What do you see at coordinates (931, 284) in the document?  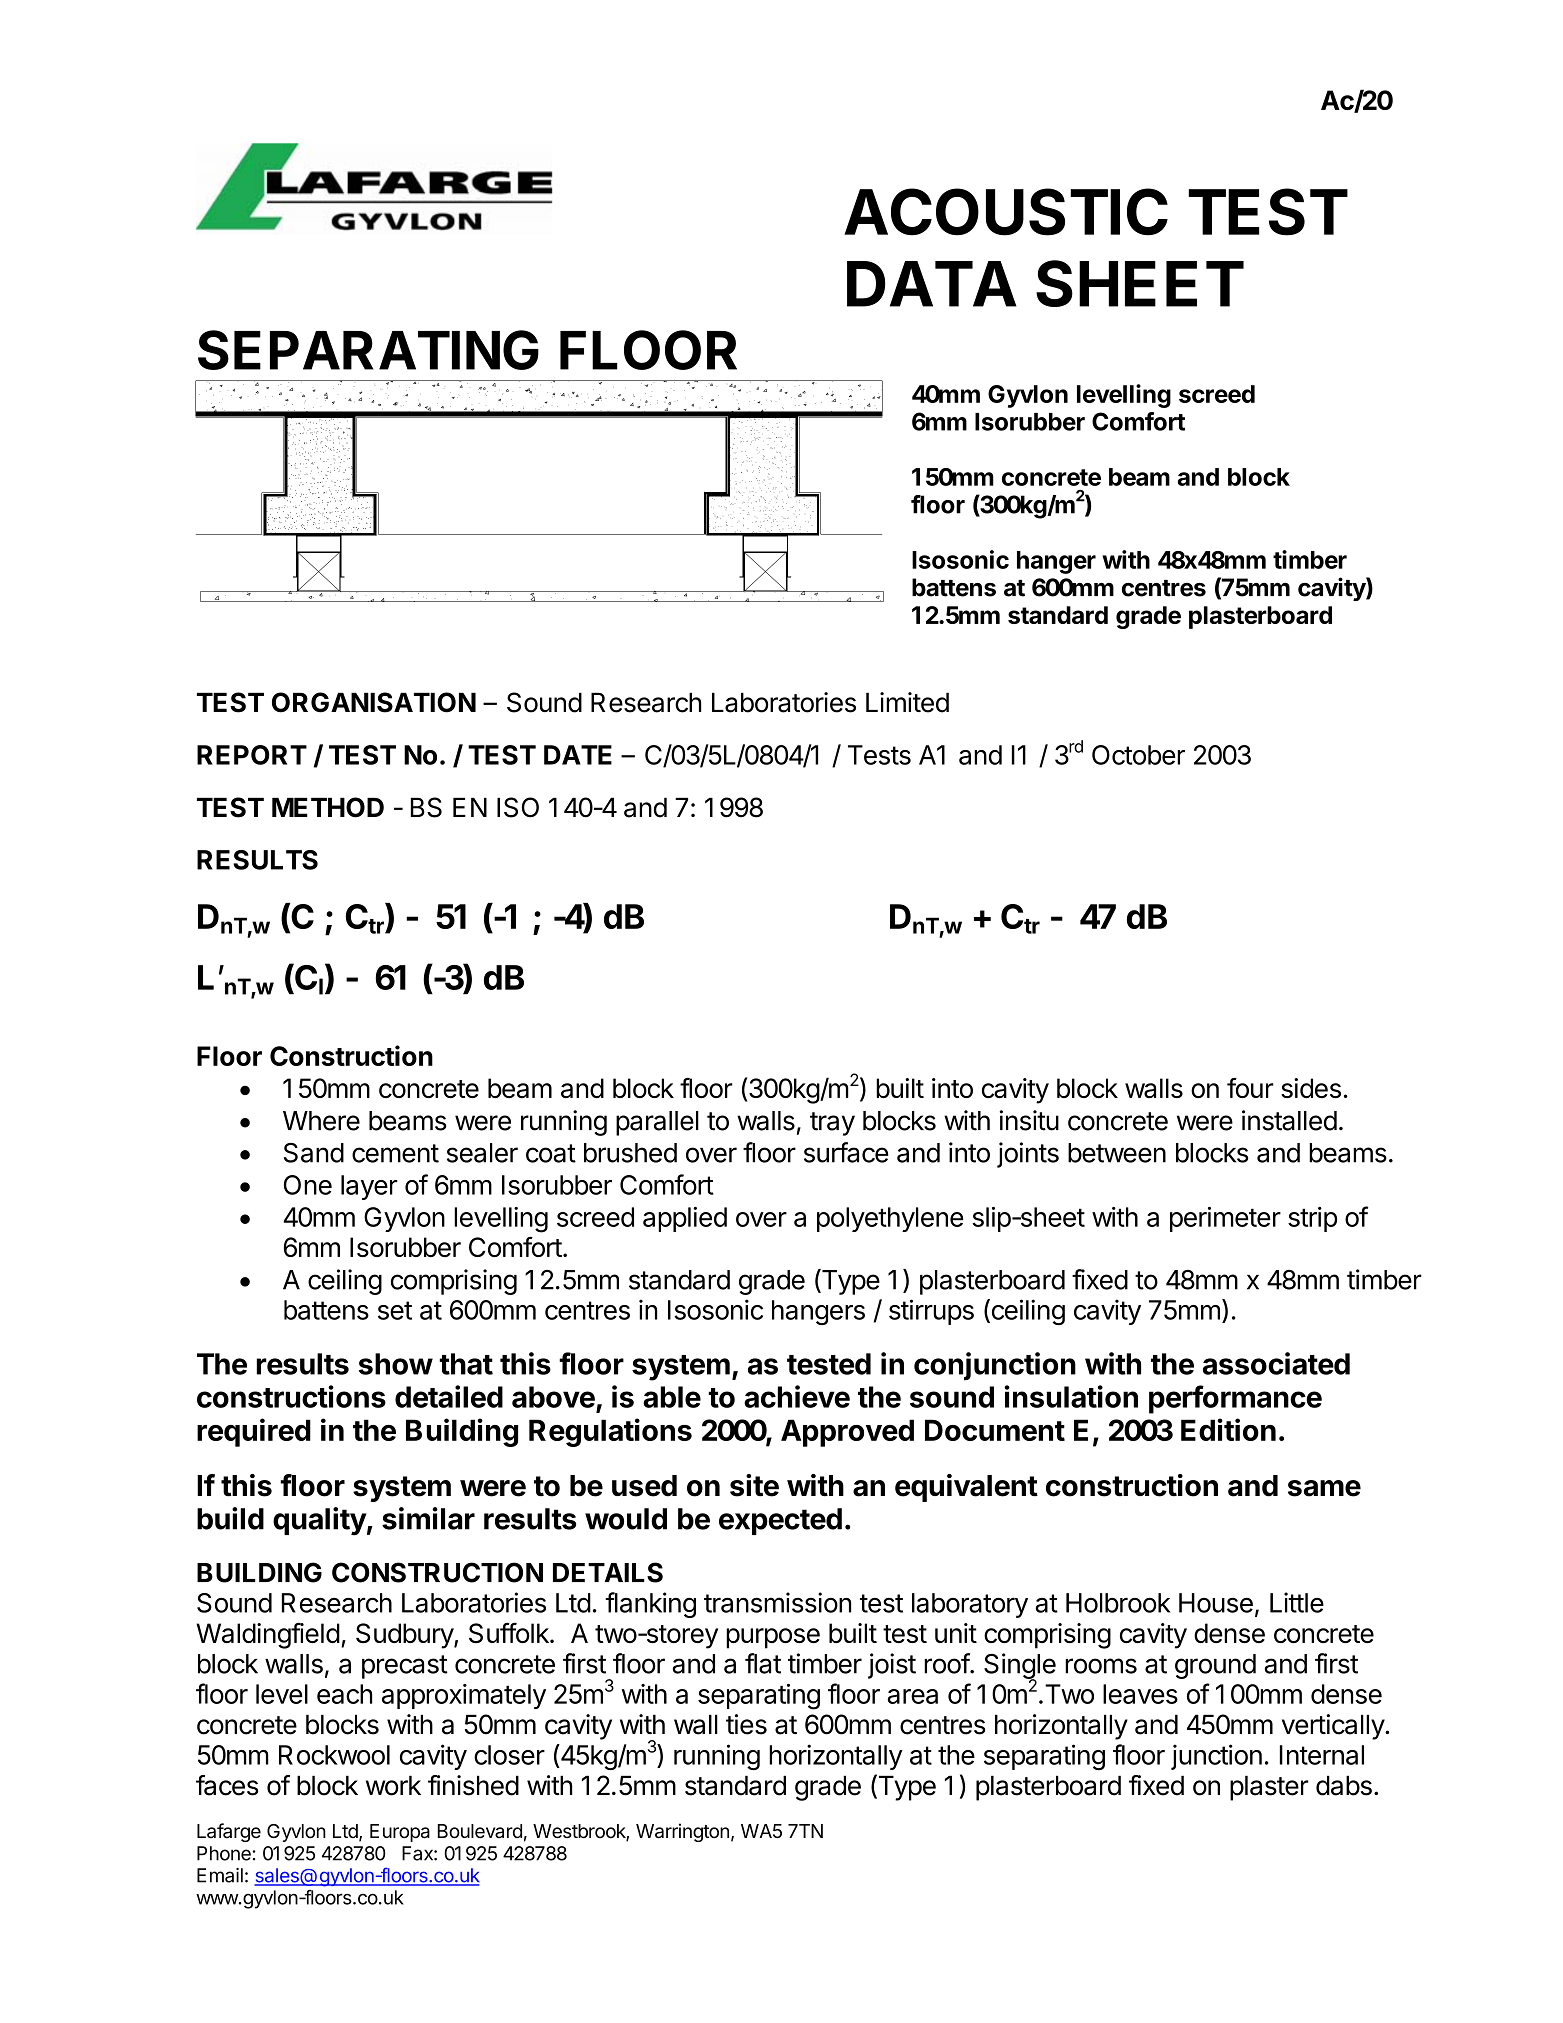 I see `DATA` at bounding box center [931, 284].
